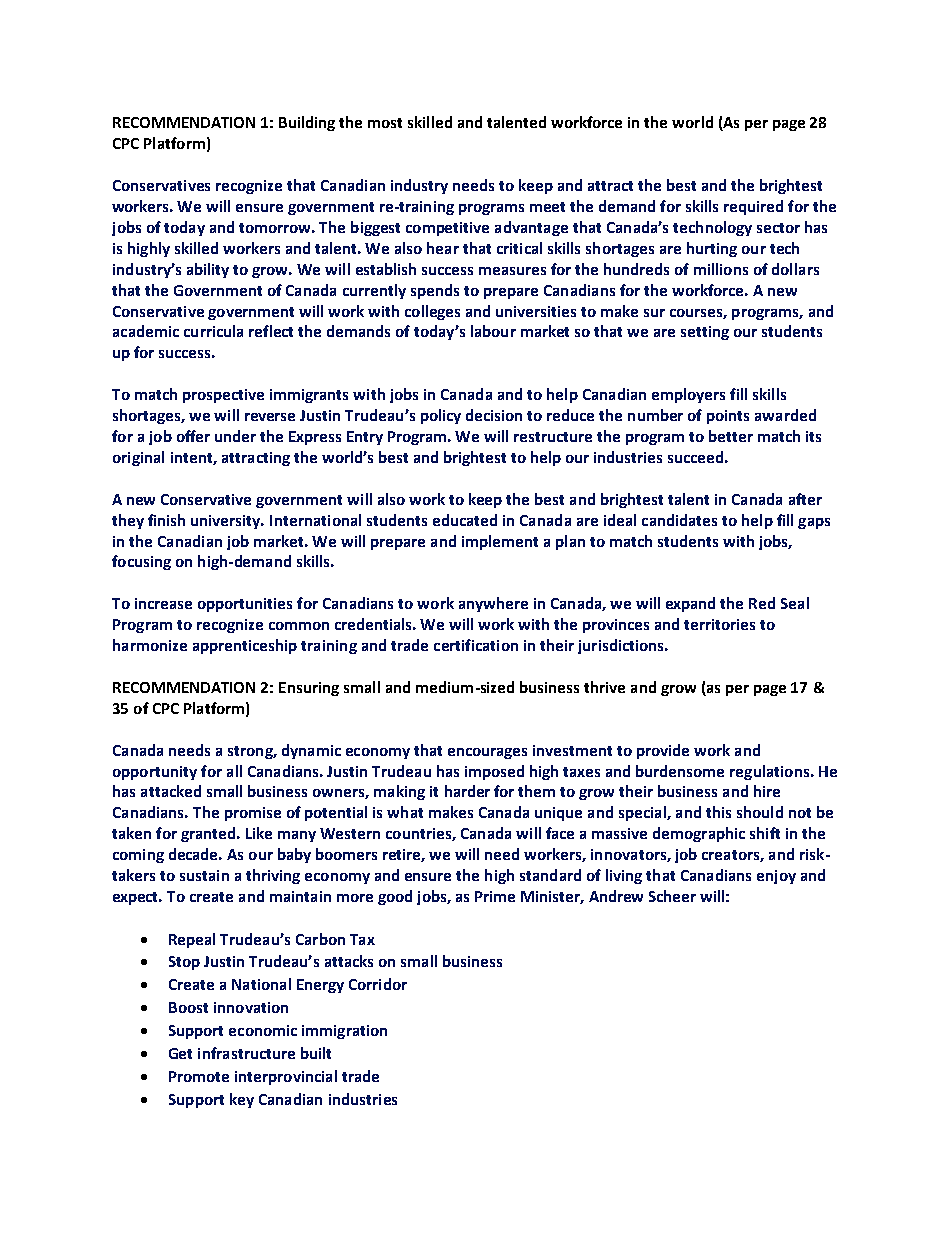 This document has width=952, height=1233. I want to click on Scheer, so click(672, 896).
